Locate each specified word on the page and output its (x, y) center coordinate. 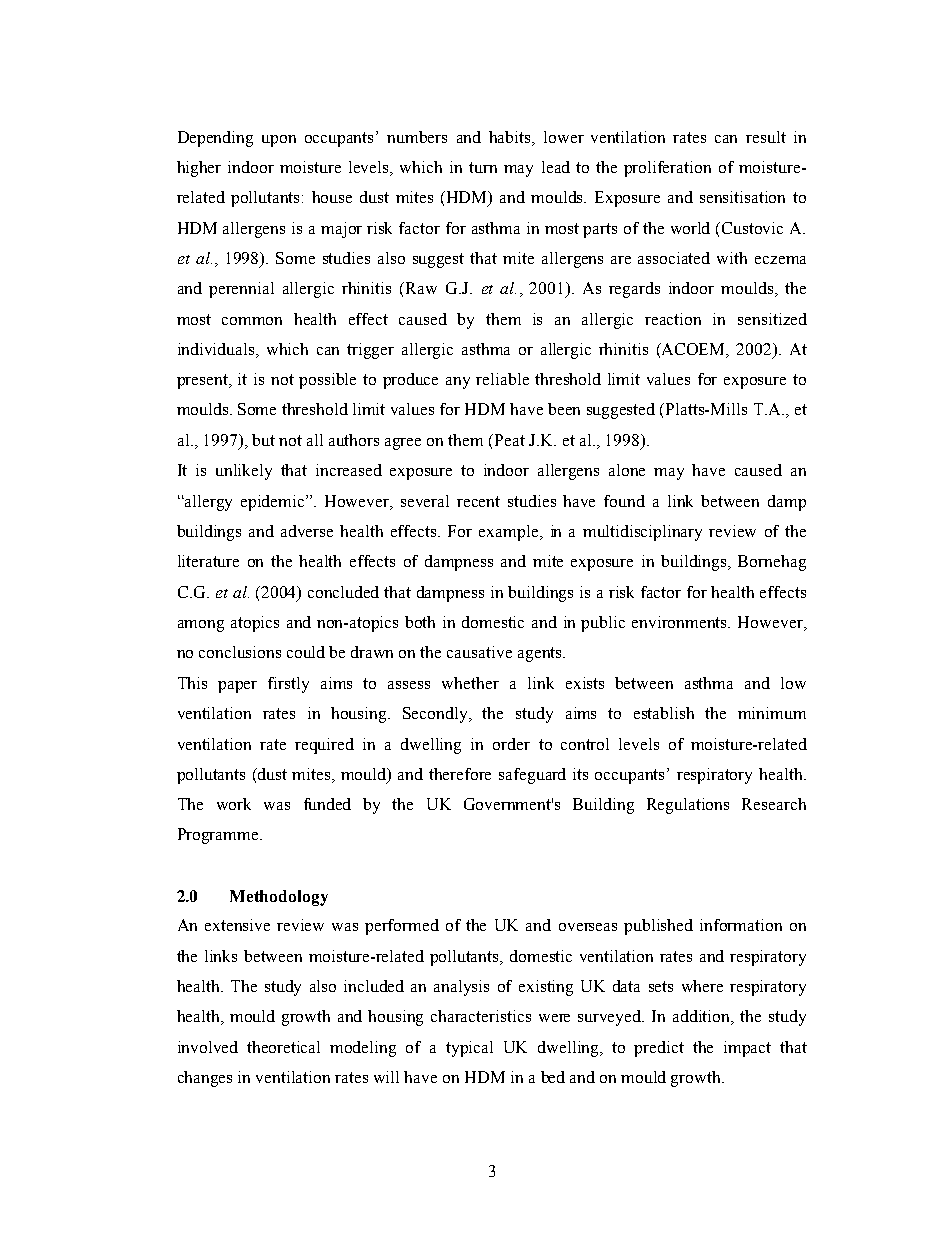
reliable (502, 379)
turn (483, 167)
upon (279, 141)
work (234, 804)
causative (479, 652)
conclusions (240, 652)
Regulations (688, 806)
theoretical (283, 1047)
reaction (673, 319)
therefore (460, 774)
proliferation (667, 169)
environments (681, 622)
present (204, 381)
